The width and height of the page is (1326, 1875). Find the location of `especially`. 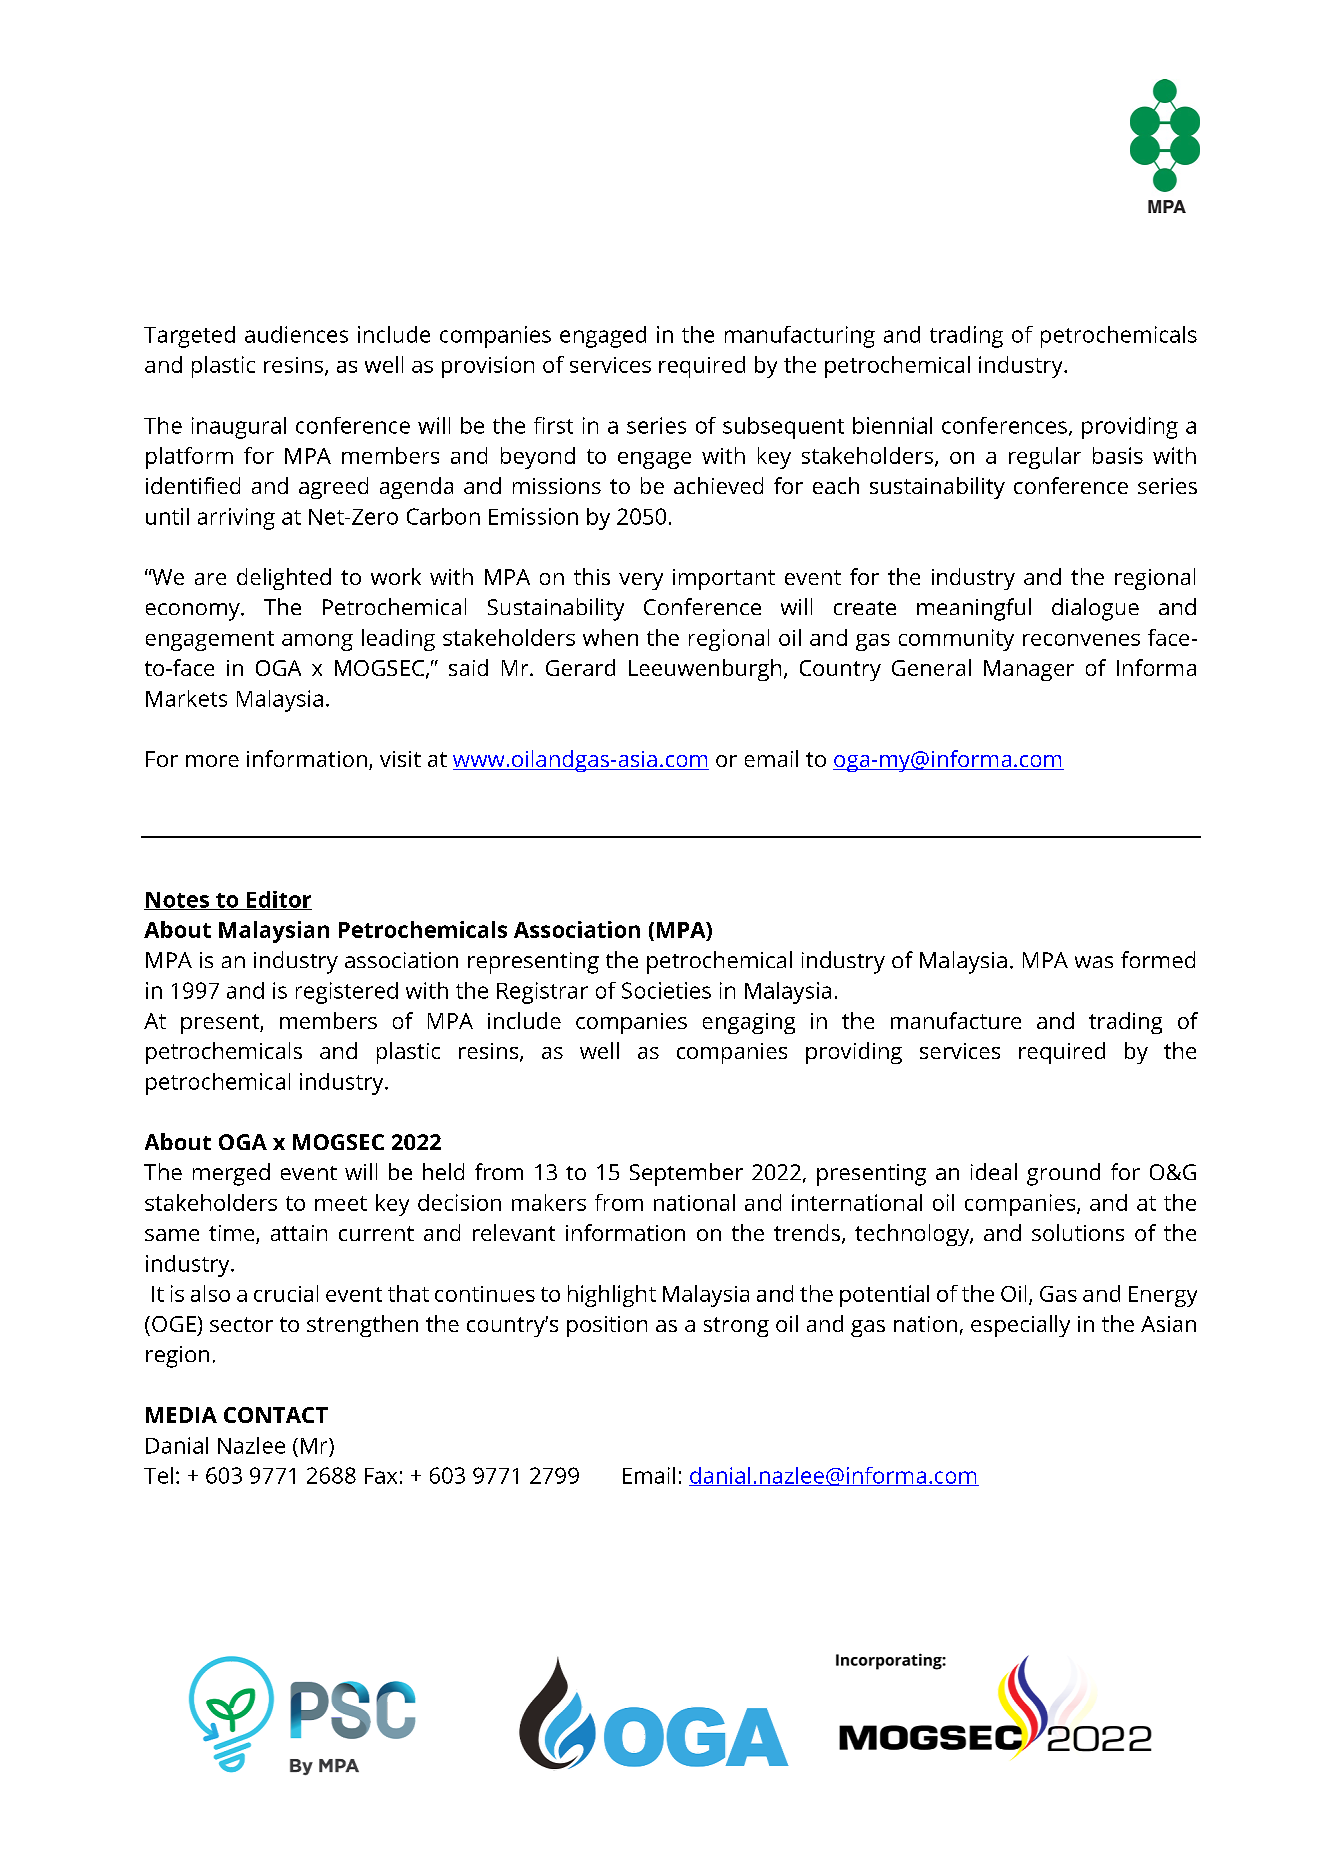

especially is located at coordinates (1020, 1326).
